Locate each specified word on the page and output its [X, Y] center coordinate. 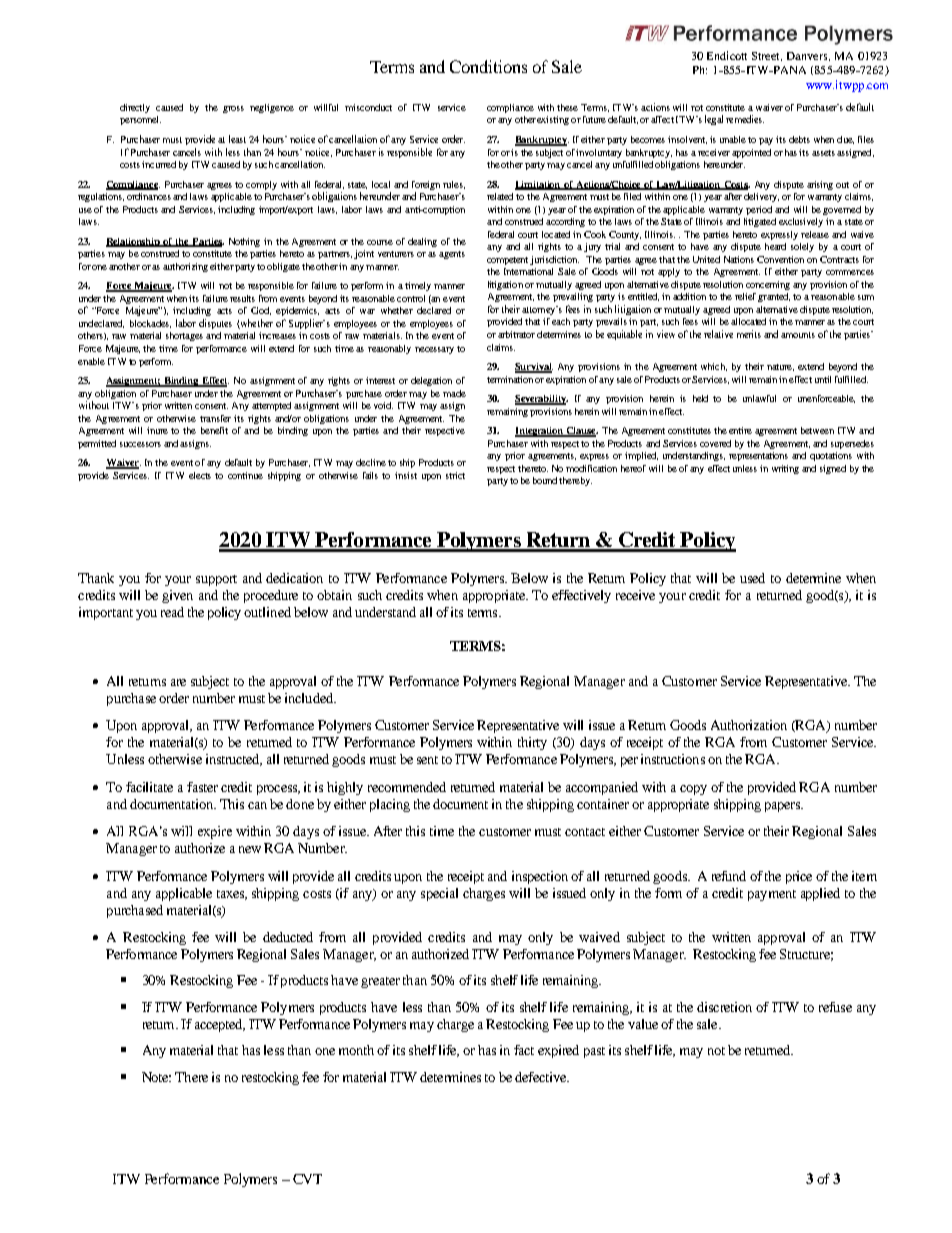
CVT [307, 1179]
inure [157, 430]
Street [767, 56]
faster [202, 787]
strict [455, 475]
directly [135, 108]
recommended [407, 787]
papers [783, 807]
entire [740, 430]
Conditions [488, 66]
